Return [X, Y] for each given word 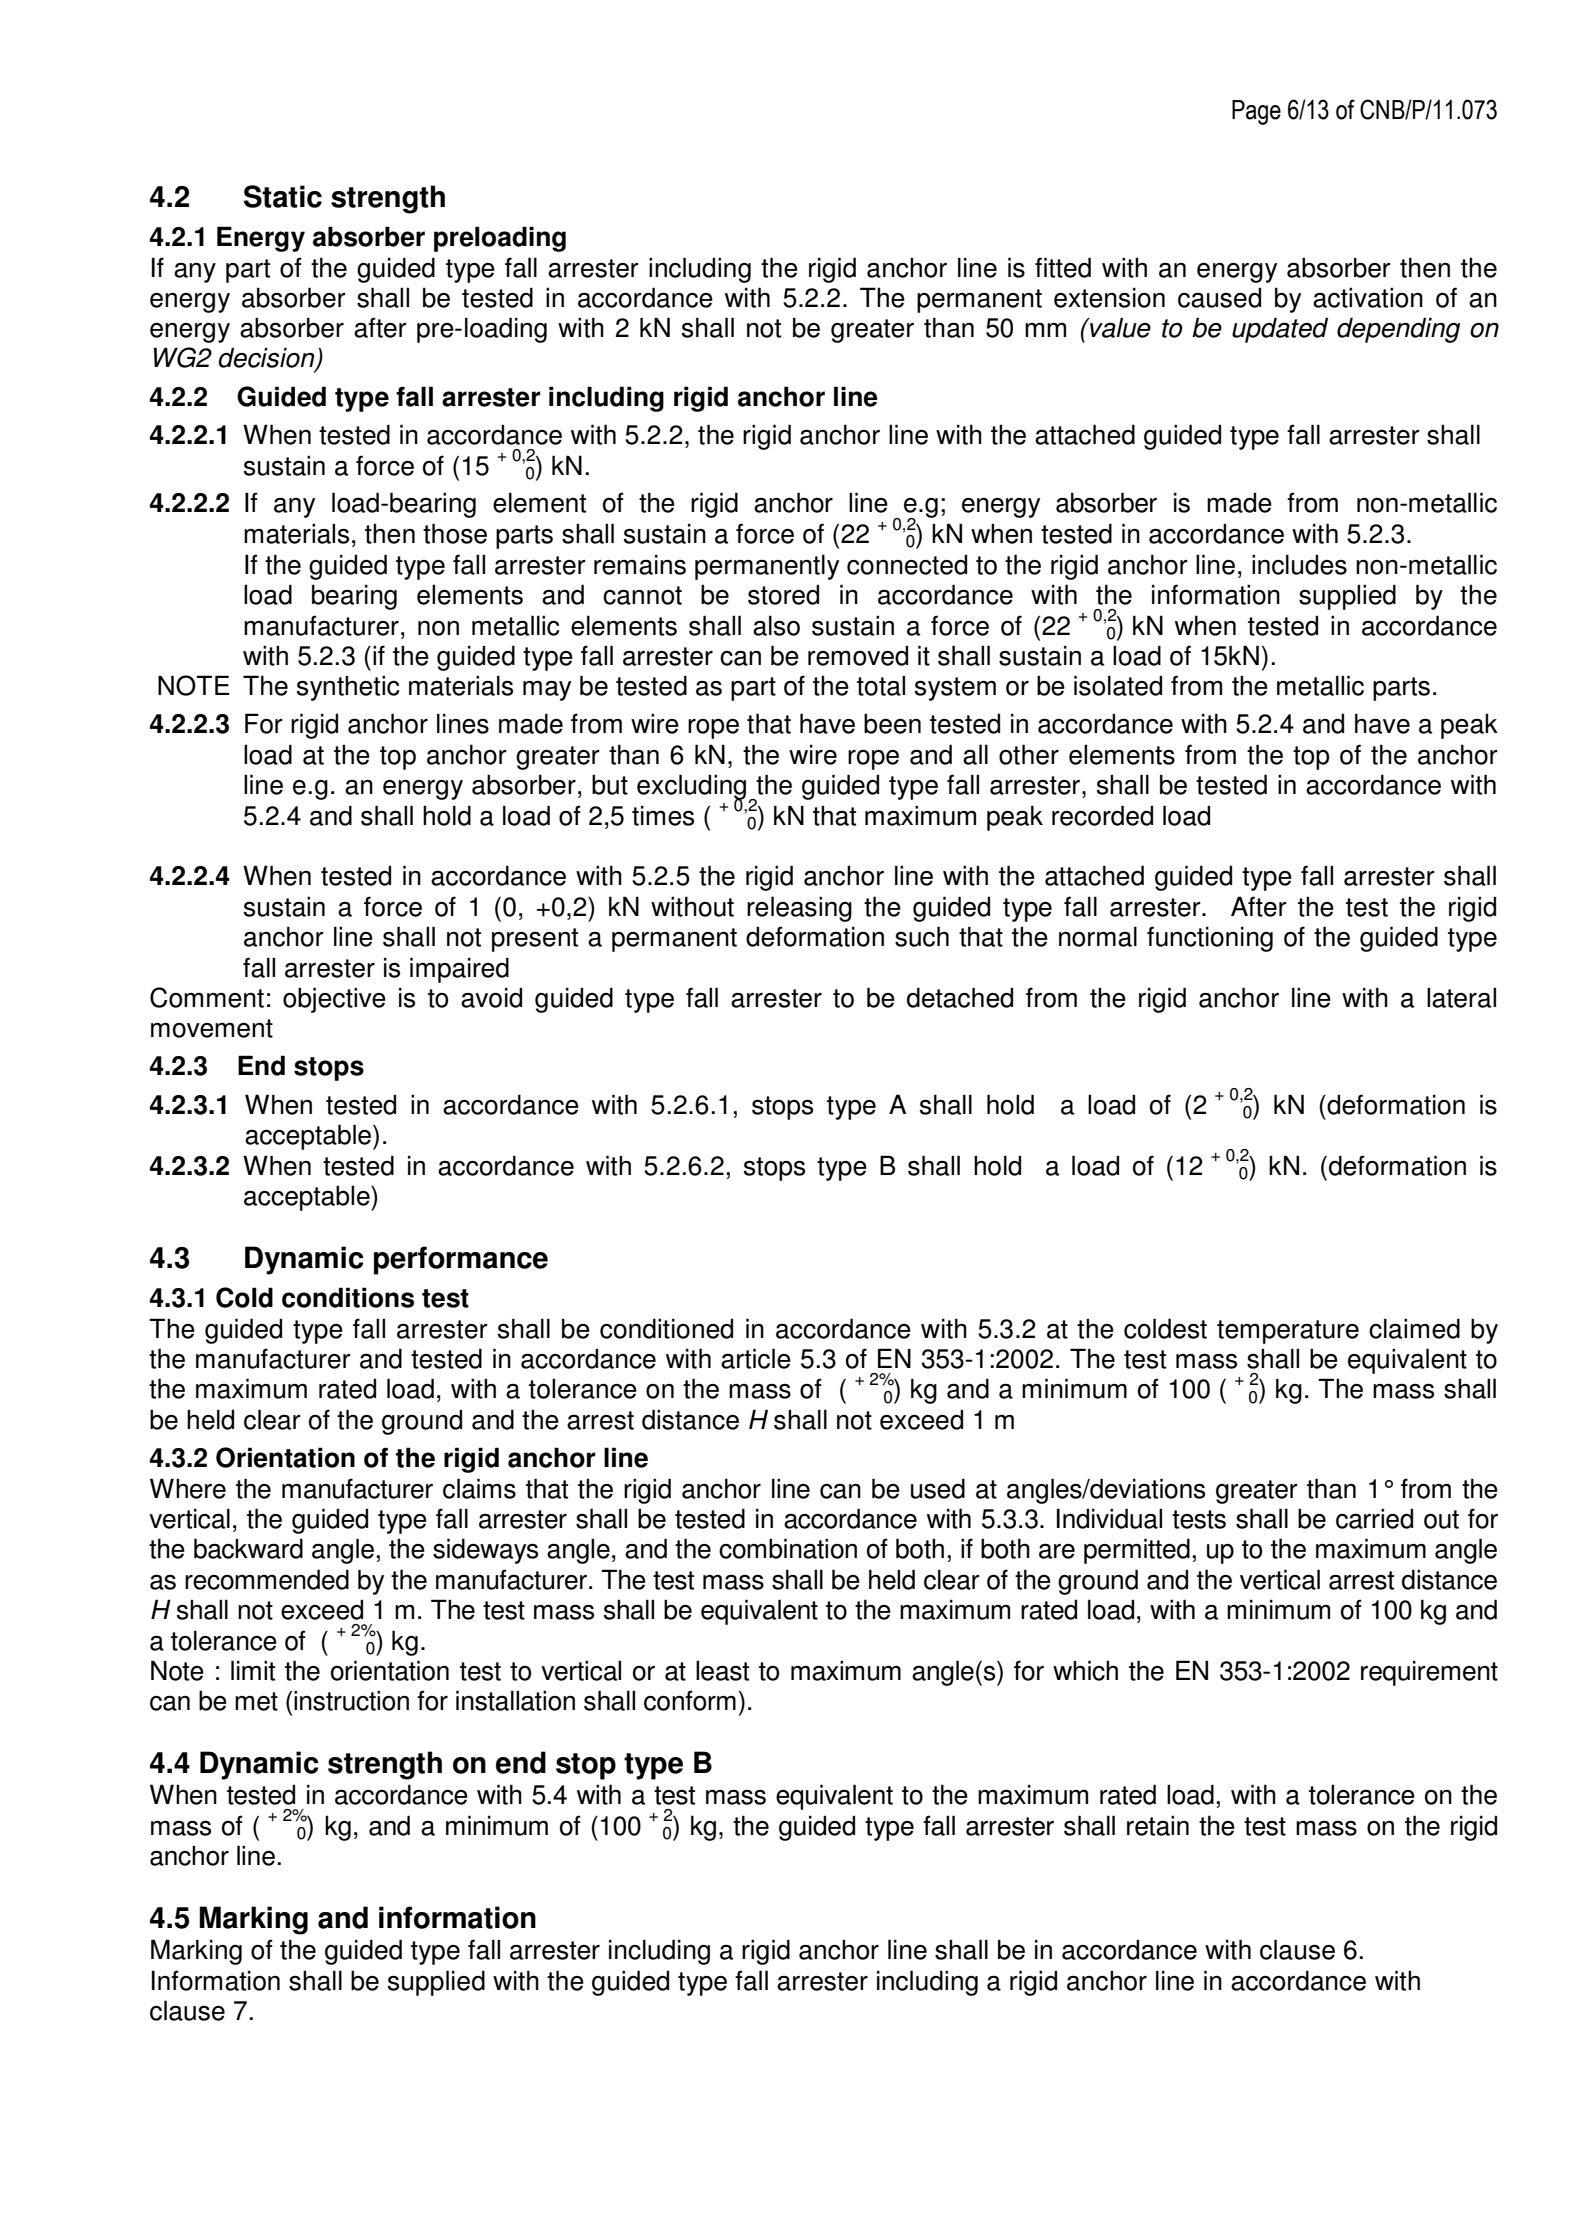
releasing [799, 909]
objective [334, 1000]
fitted [1063, 267]
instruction [351, 1700]
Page [1256, 112]
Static [283, 196]
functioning [1210, 939]
